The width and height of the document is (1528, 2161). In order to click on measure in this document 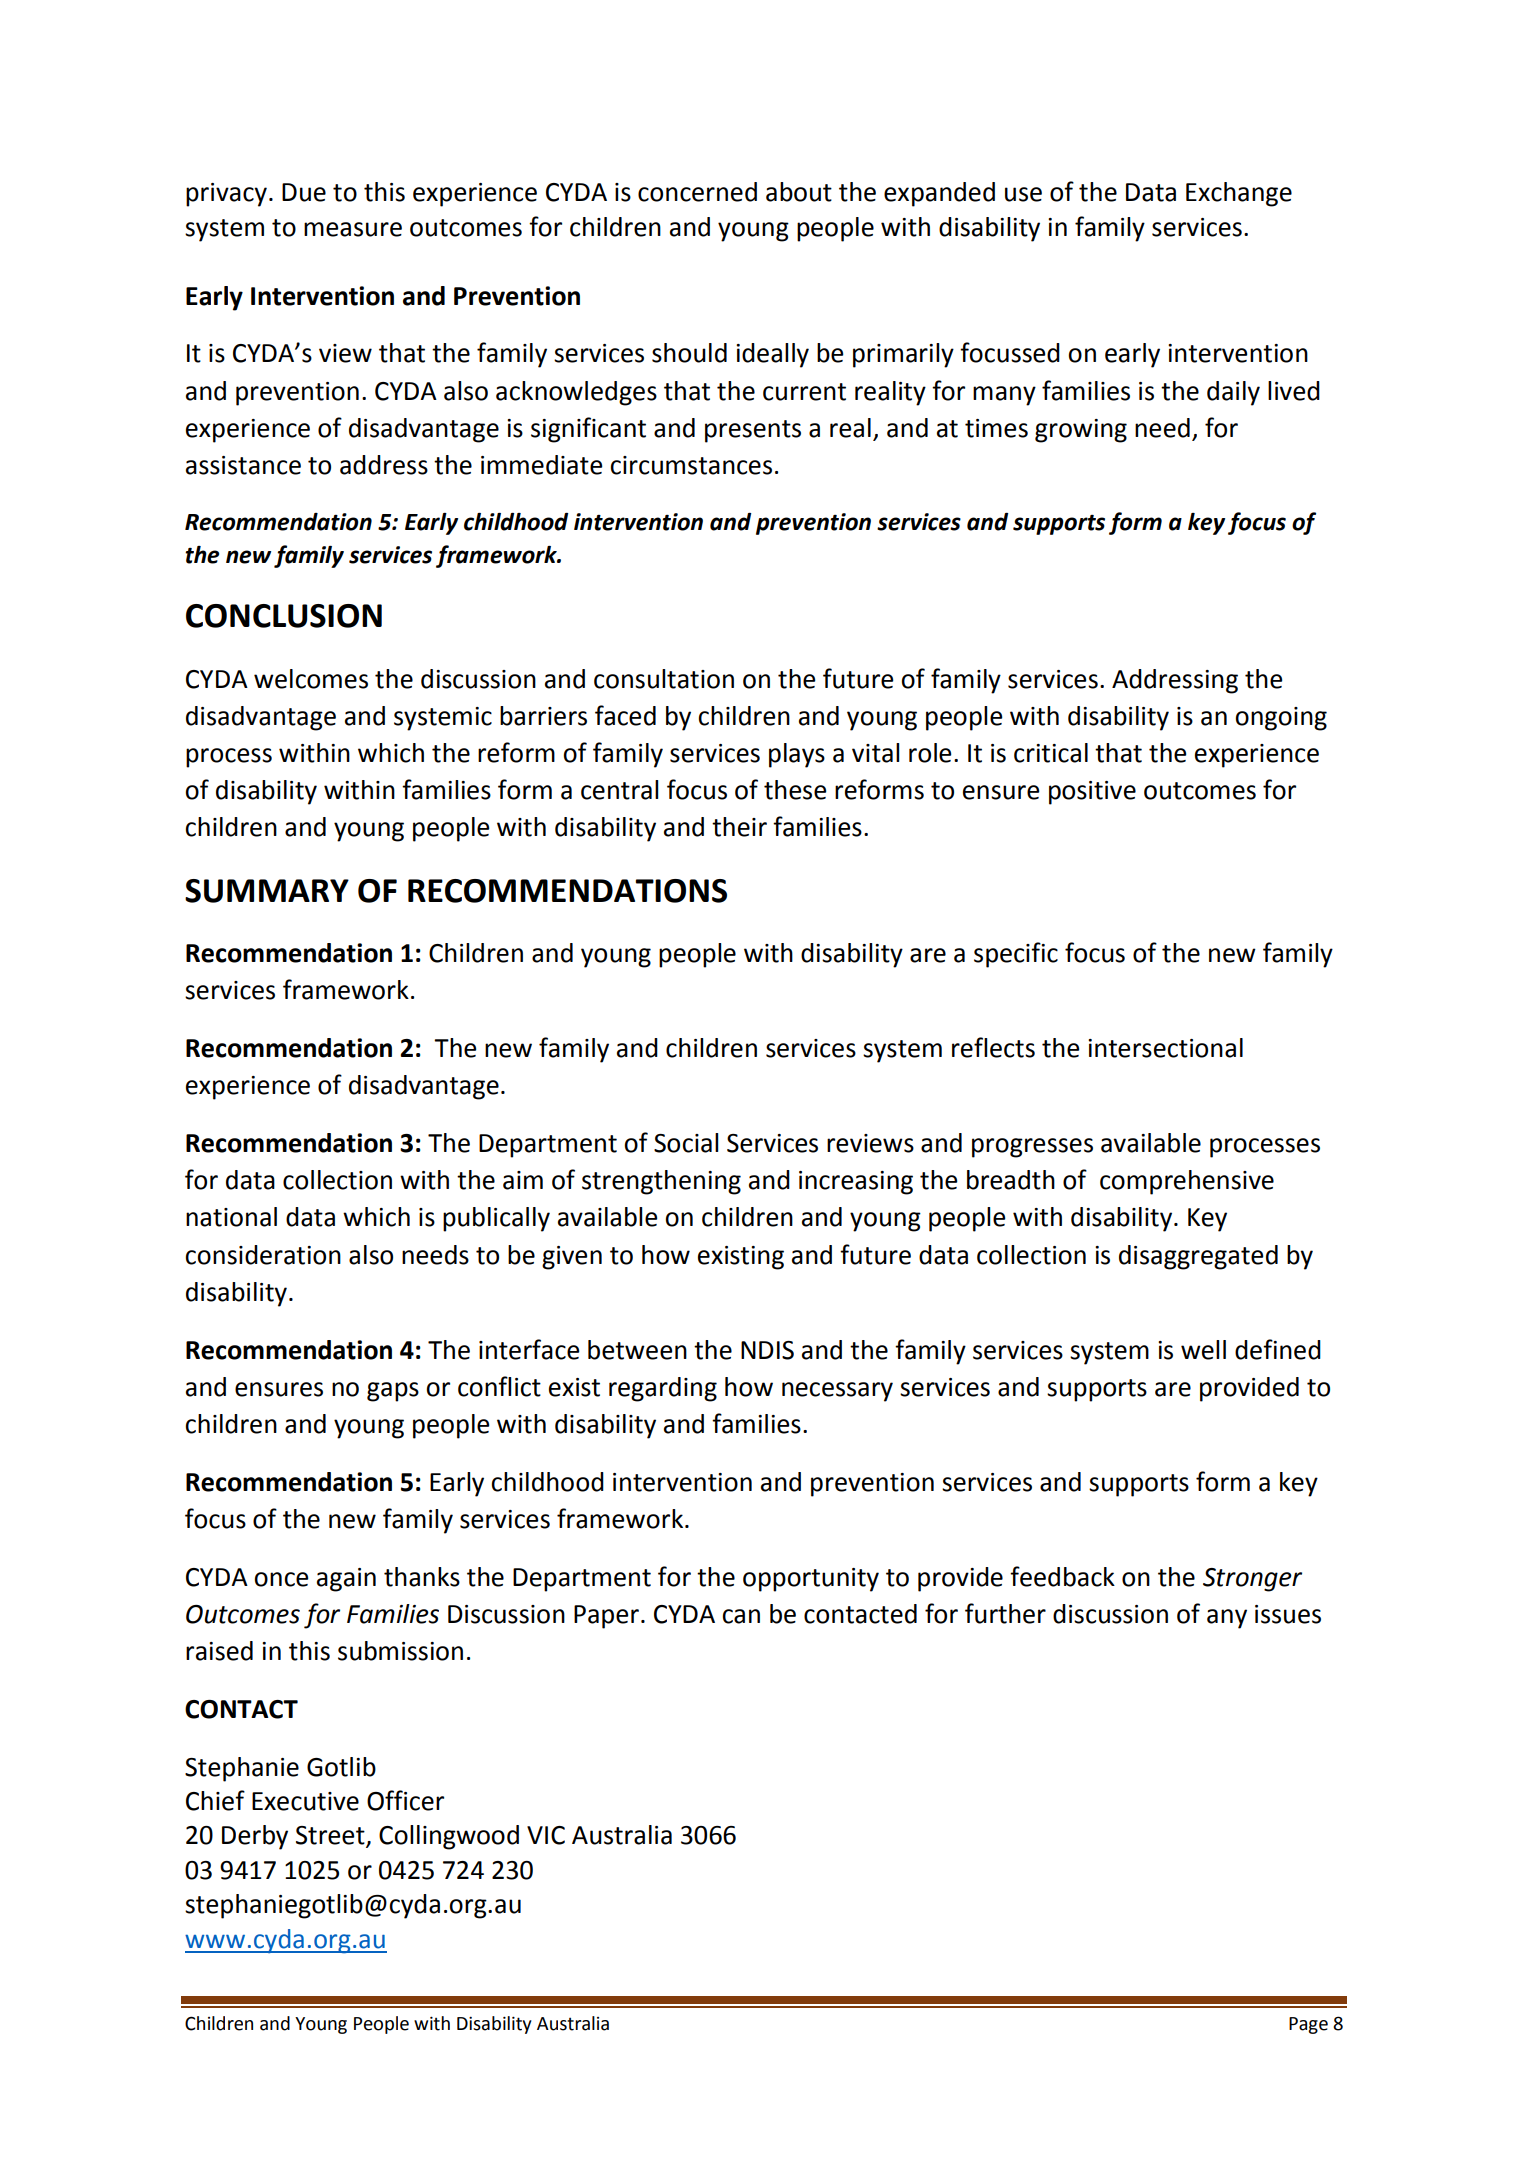, I will do `click(353, 229)`.
